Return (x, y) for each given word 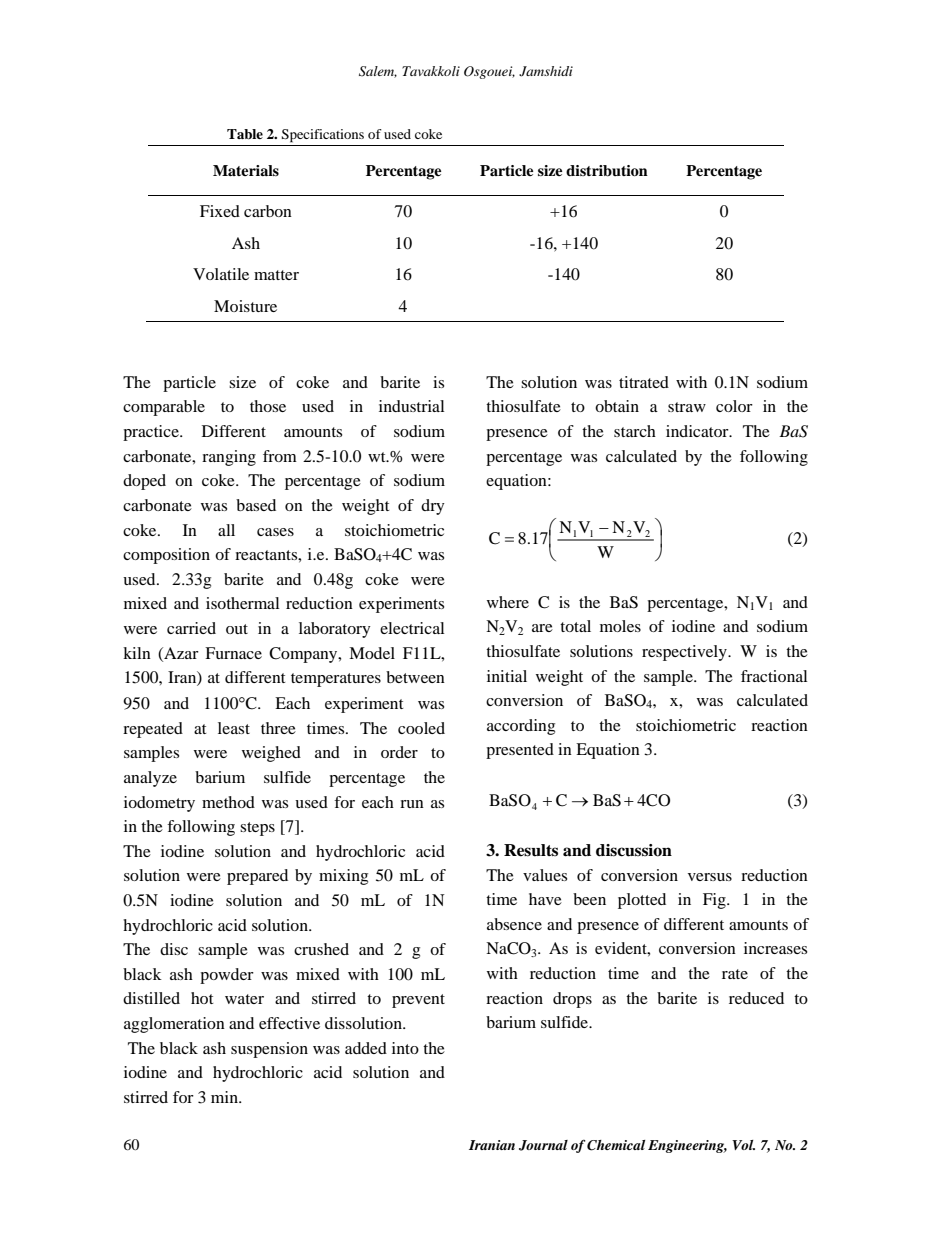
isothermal (242, 603)
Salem (378, 72)
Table (245, 134)
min (225, 1097)
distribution (607, 171)
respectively (685, 653)
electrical (412, 628)
